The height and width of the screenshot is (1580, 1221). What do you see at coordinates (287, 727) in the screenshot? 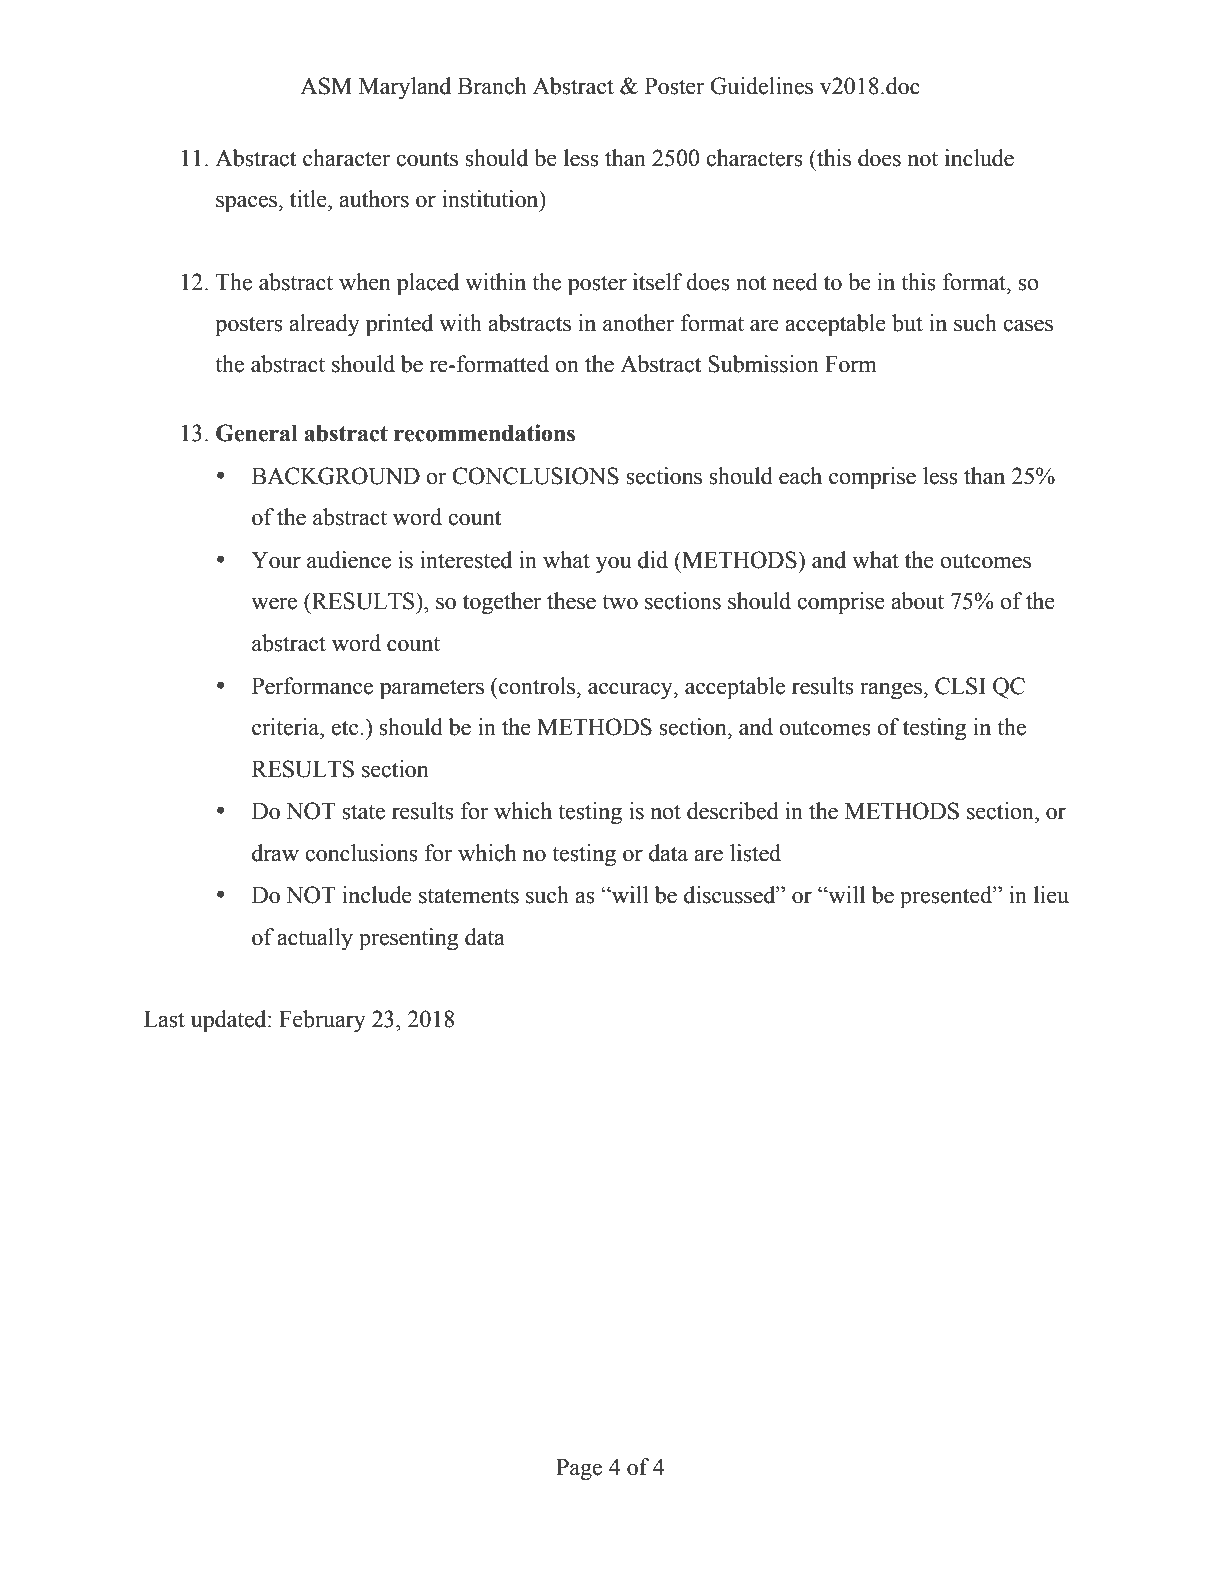
I see `criteria` at bounding box center [287, 727].
